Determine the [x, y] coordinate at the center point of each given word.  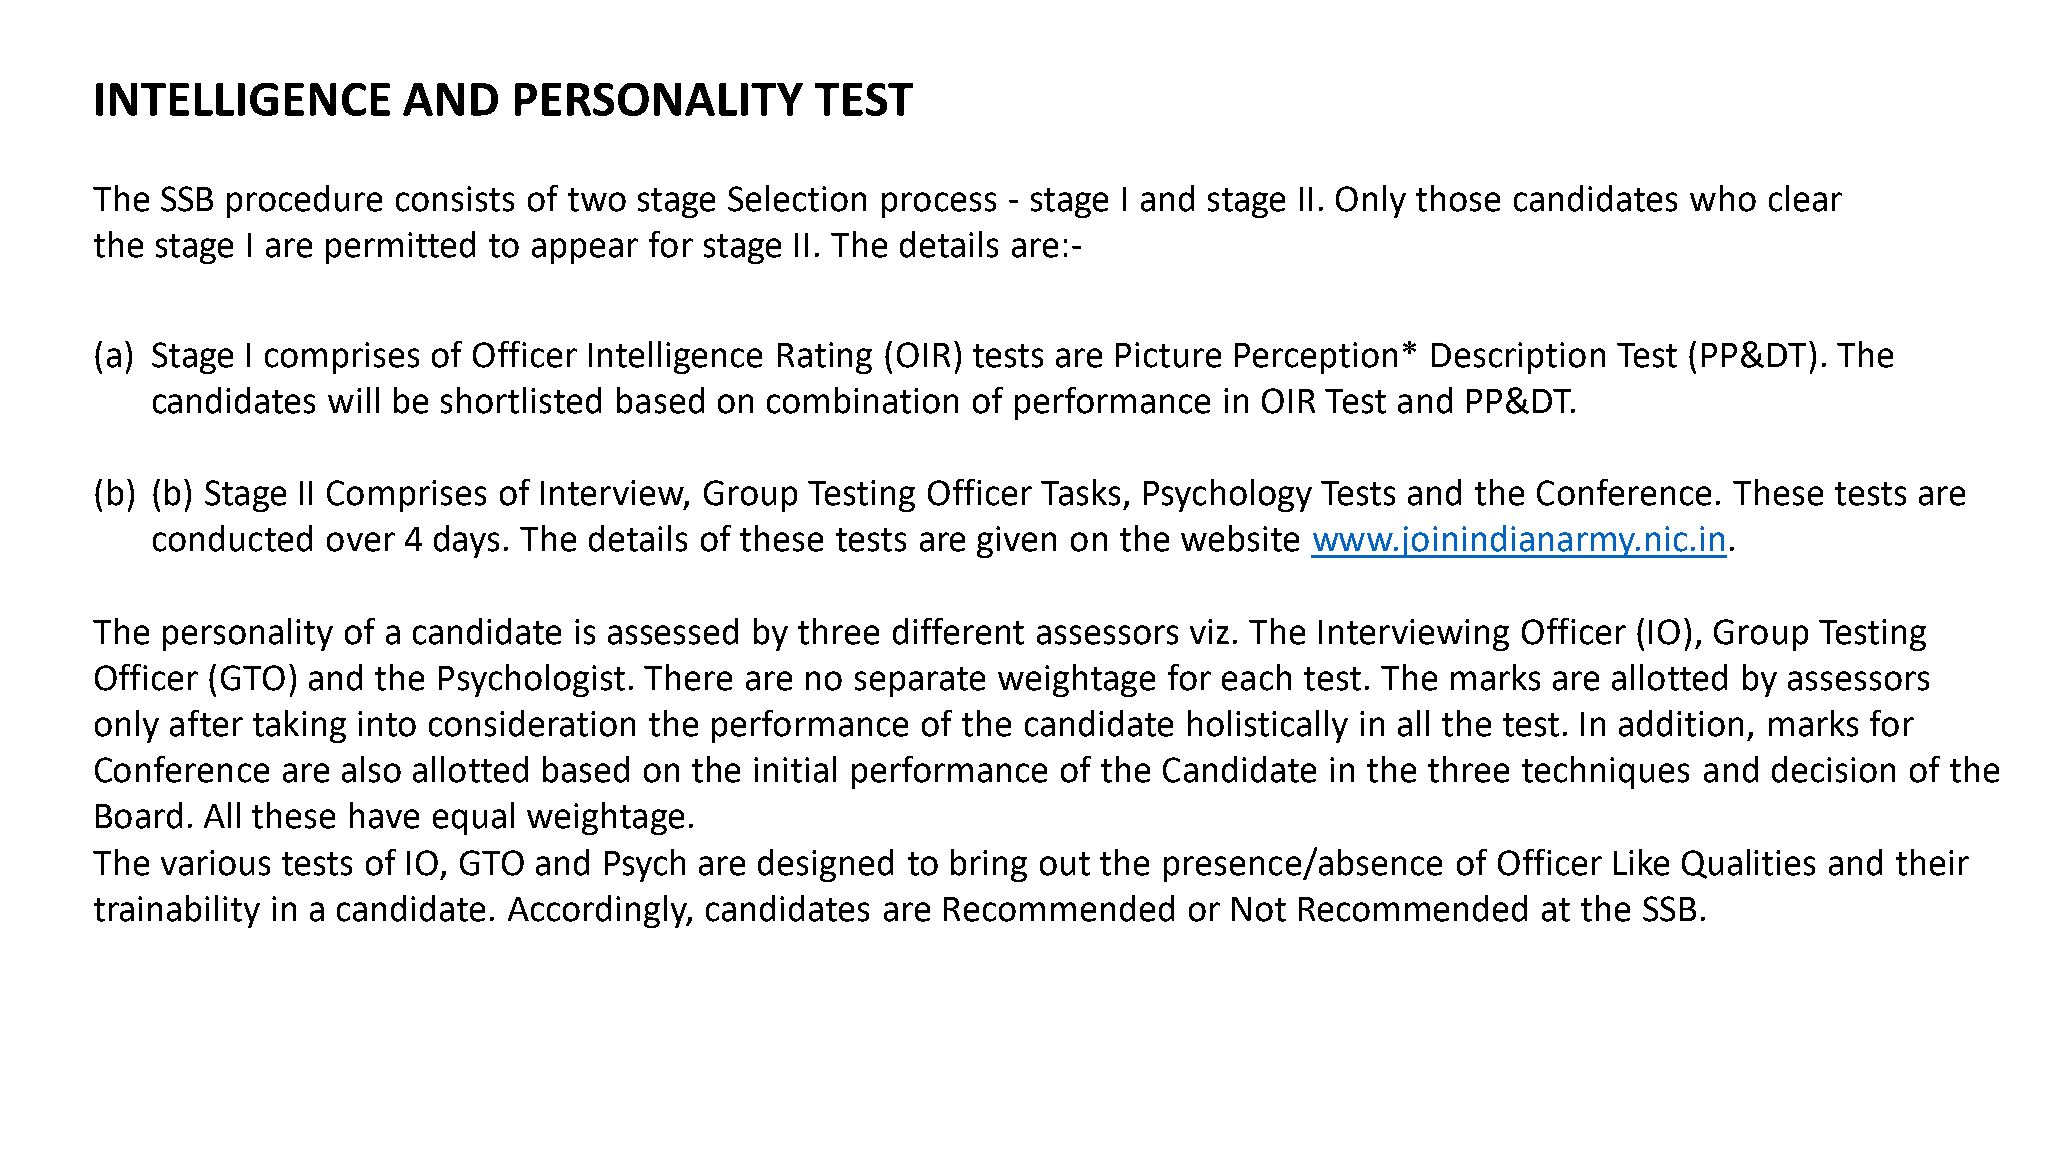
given [1016, 542]
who [1723, 198]
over [361, 542]
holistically [1268, 726]
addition [1681, 723]
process [939, 205]
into [387, 724]
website [1240, 538]
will [353, 400]
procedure [304, 201]
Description [1518, 358]
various [215, 863]
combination [862, 400]
